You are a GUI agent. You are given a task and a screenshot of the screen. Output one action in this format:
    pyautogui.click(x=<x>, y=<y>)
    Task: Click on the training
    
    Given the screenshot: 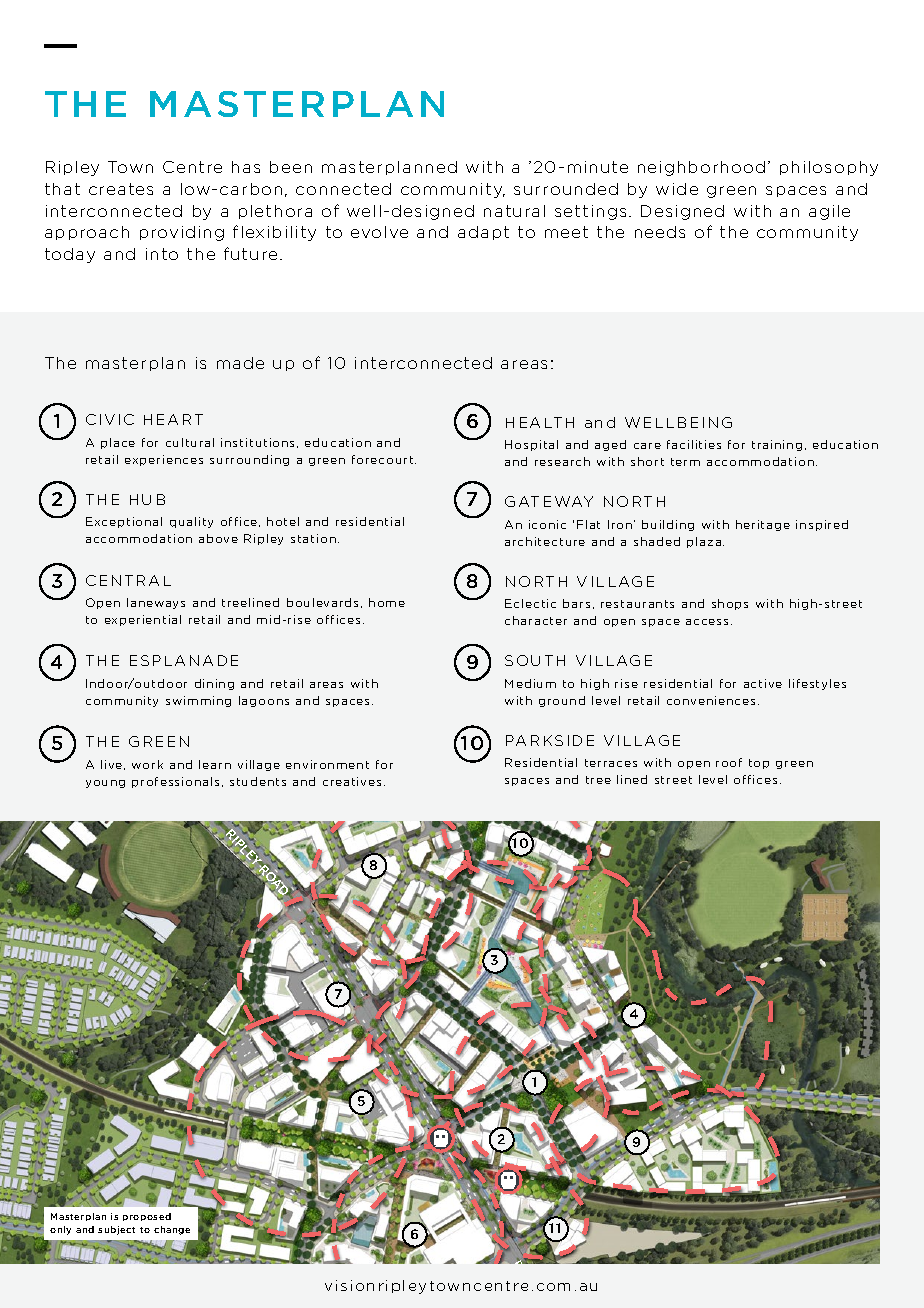 What is the action you would take?
    pyautogui.click(x=777, y=445)
